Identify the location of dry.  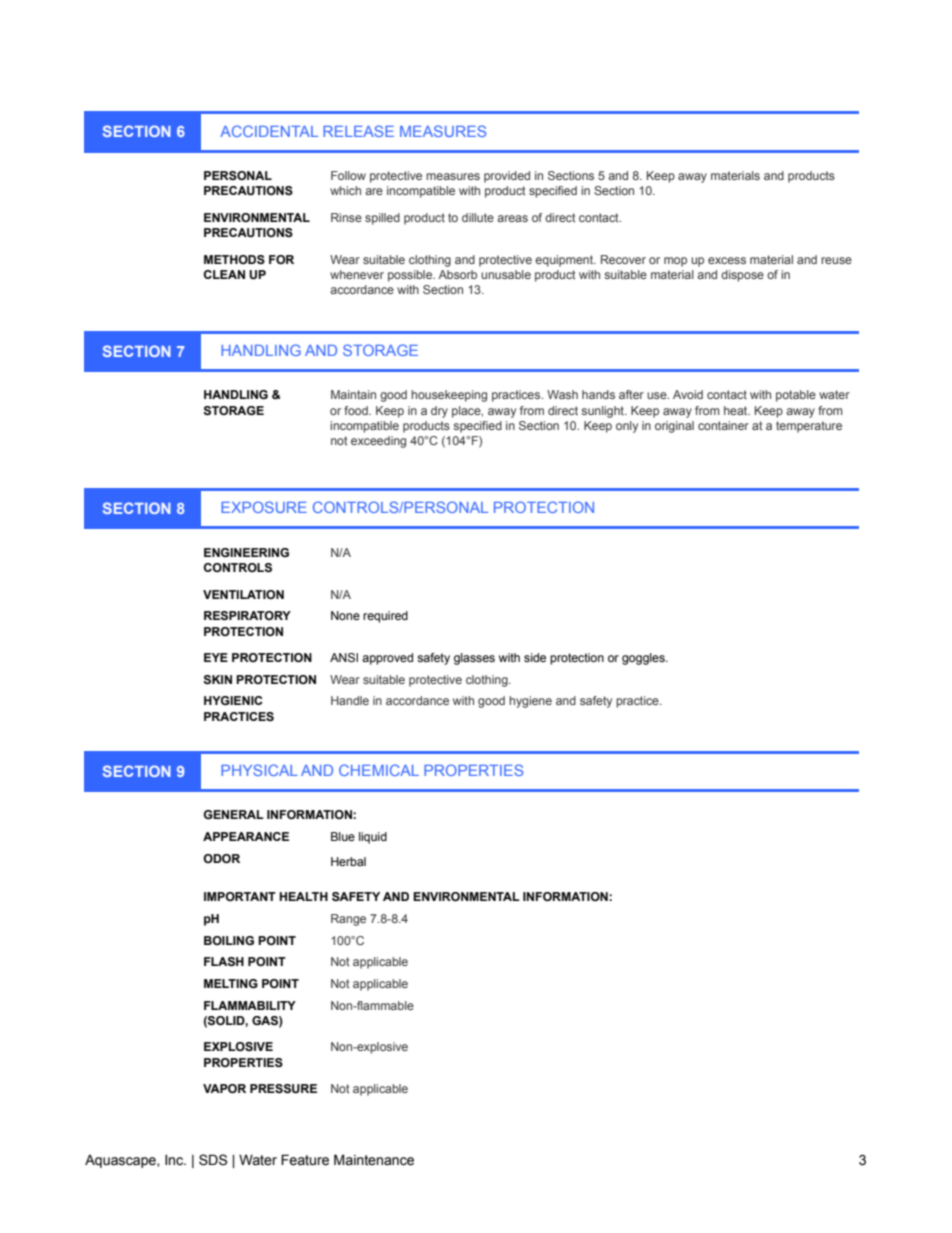
(439, 412).
